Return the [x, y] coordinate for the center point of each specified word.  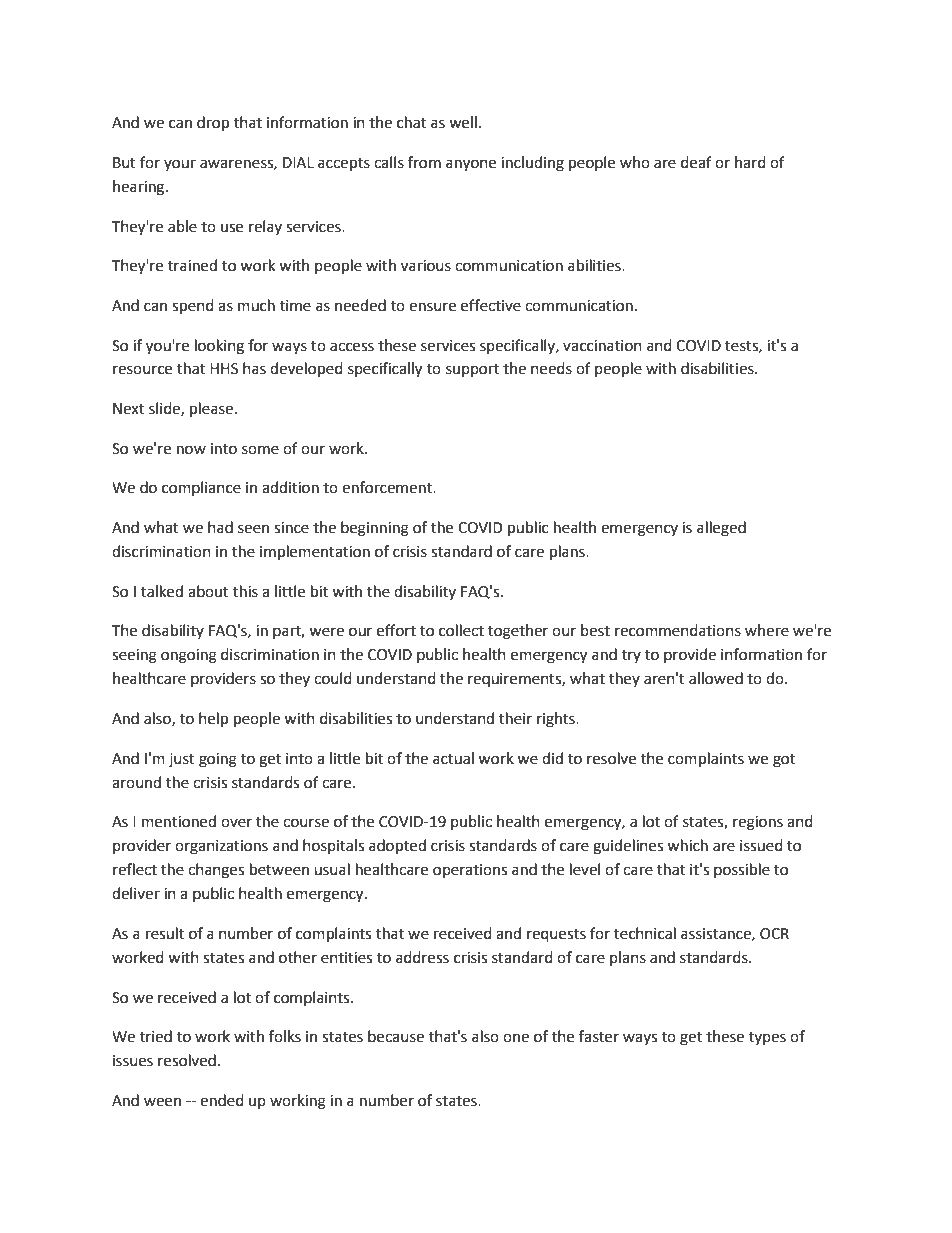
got [784, 761]
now [191, 450]
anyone [471, 165]
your [180, 165]
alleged [721, 529]
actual [453, 758]
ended [222, 1100]
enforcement [388, 487]
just [182, 760]
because [396, 1036]
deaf [696, 162]
